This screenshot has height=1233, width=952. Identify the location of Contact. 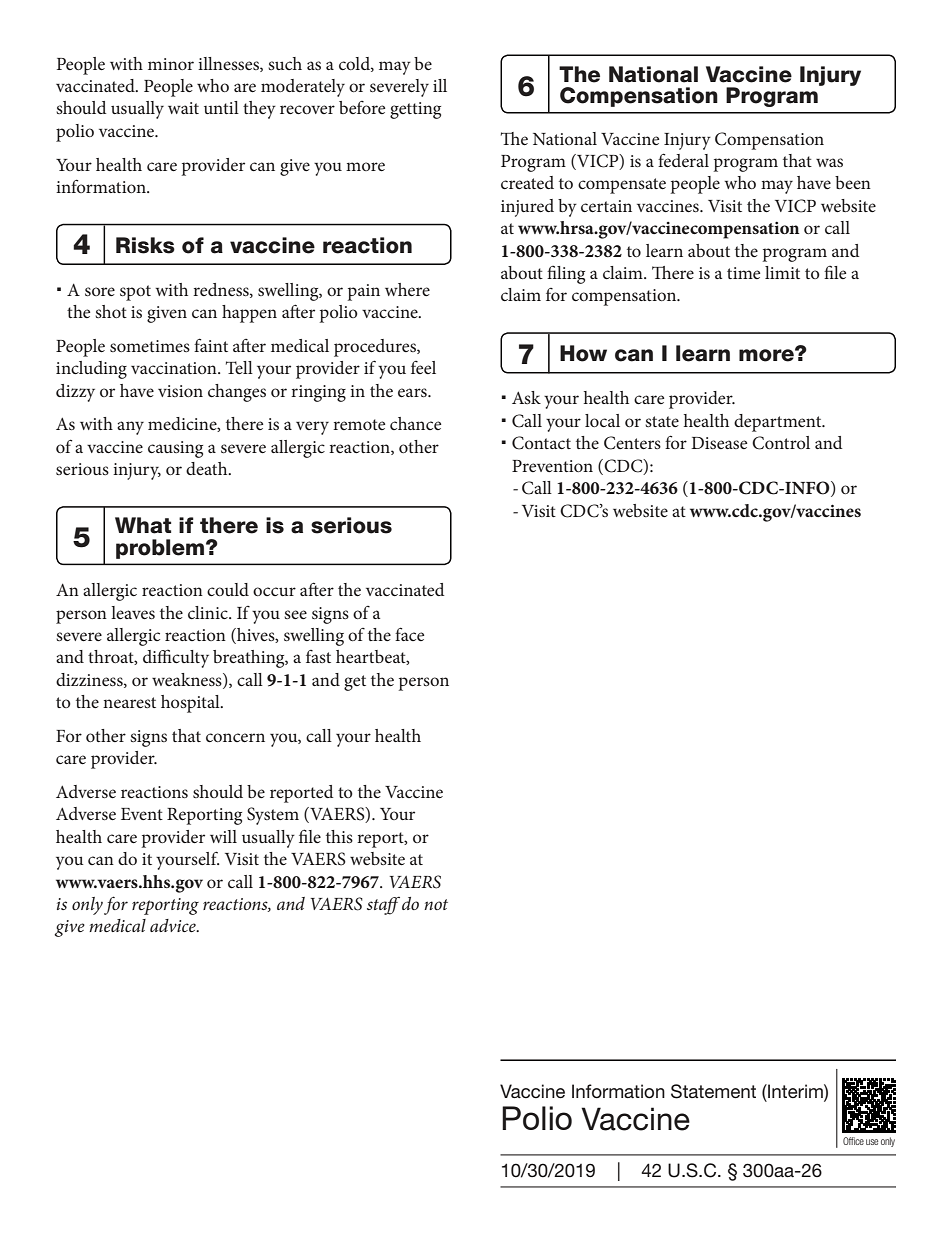
(541, 443).
